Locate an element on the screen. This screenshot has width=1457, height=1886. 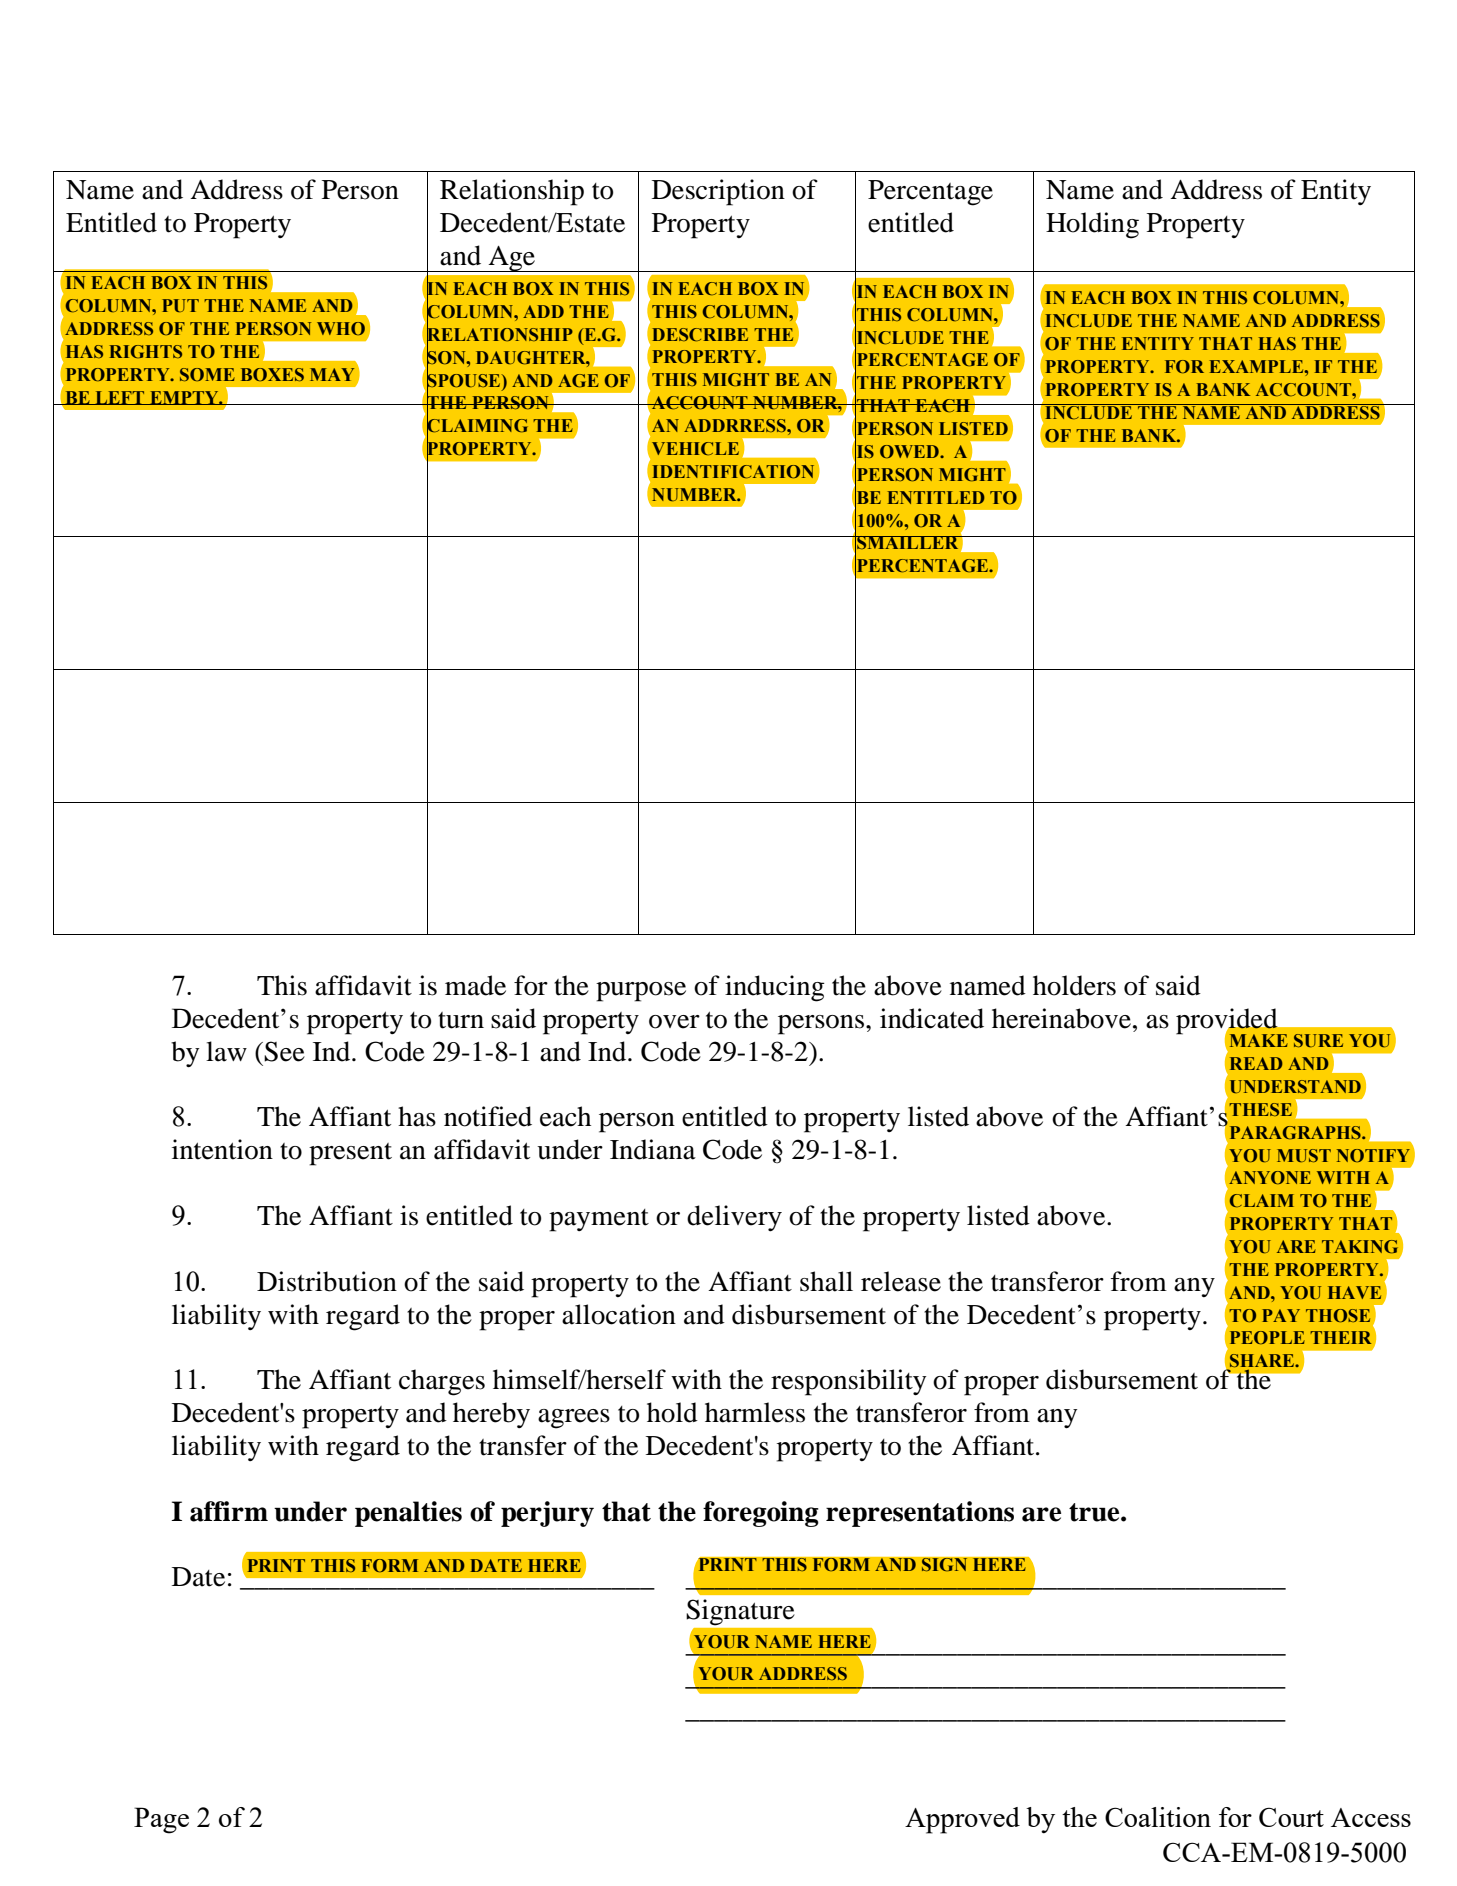
VEHICLE is located at coordinates (695, 448).
